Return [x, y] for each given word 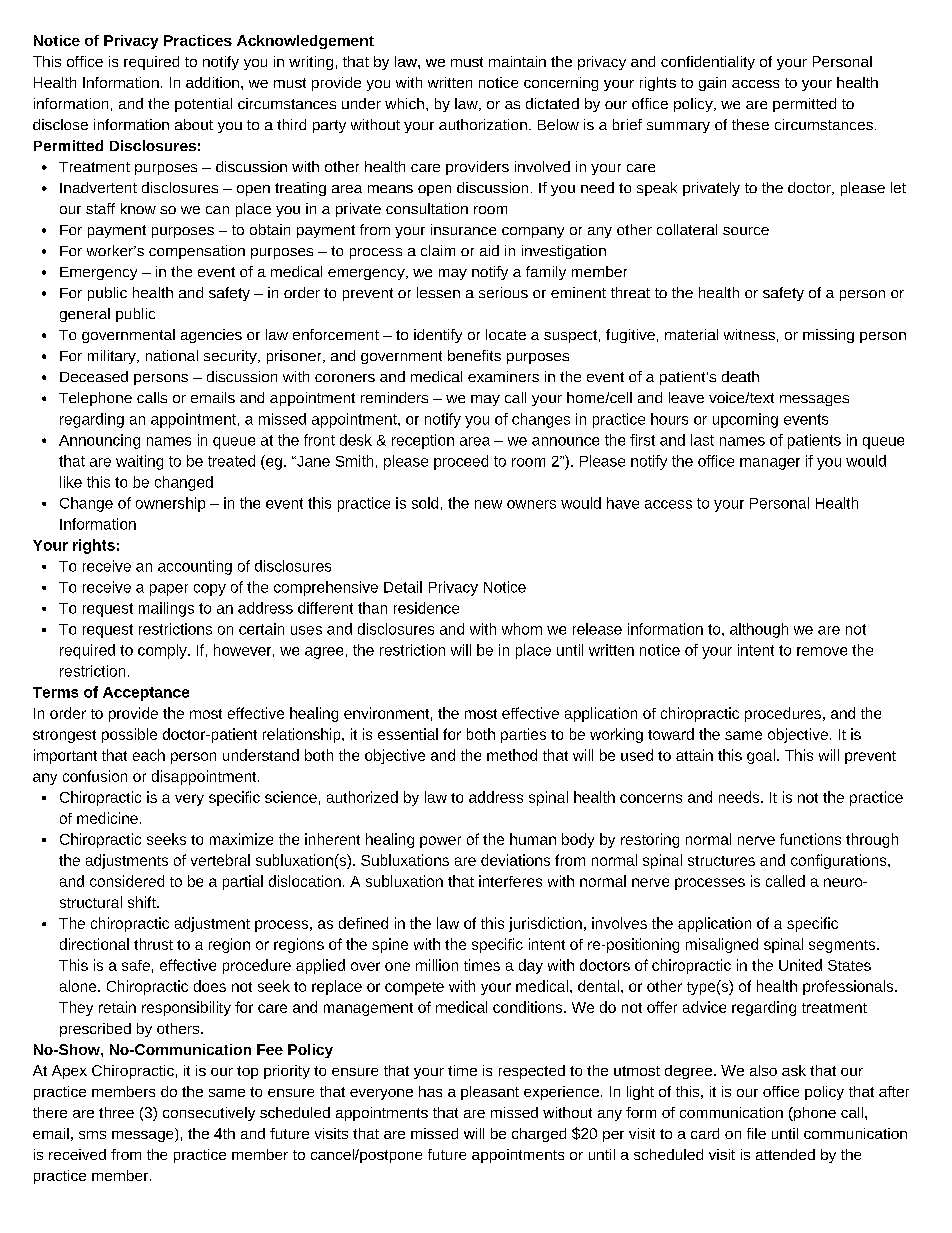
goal [761, 756]
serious [503, 292]
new [488, 504]
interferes [510, 881]
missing [828, 336]
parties [523, 735]
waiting [139, 462]
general [85, 315]
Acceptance [146, 694]
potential [203, 105]
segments [843, 946]
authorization [483, 124]
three [116, 1112]
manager [770, 464]
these [750, 124]
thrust [153, 944]
